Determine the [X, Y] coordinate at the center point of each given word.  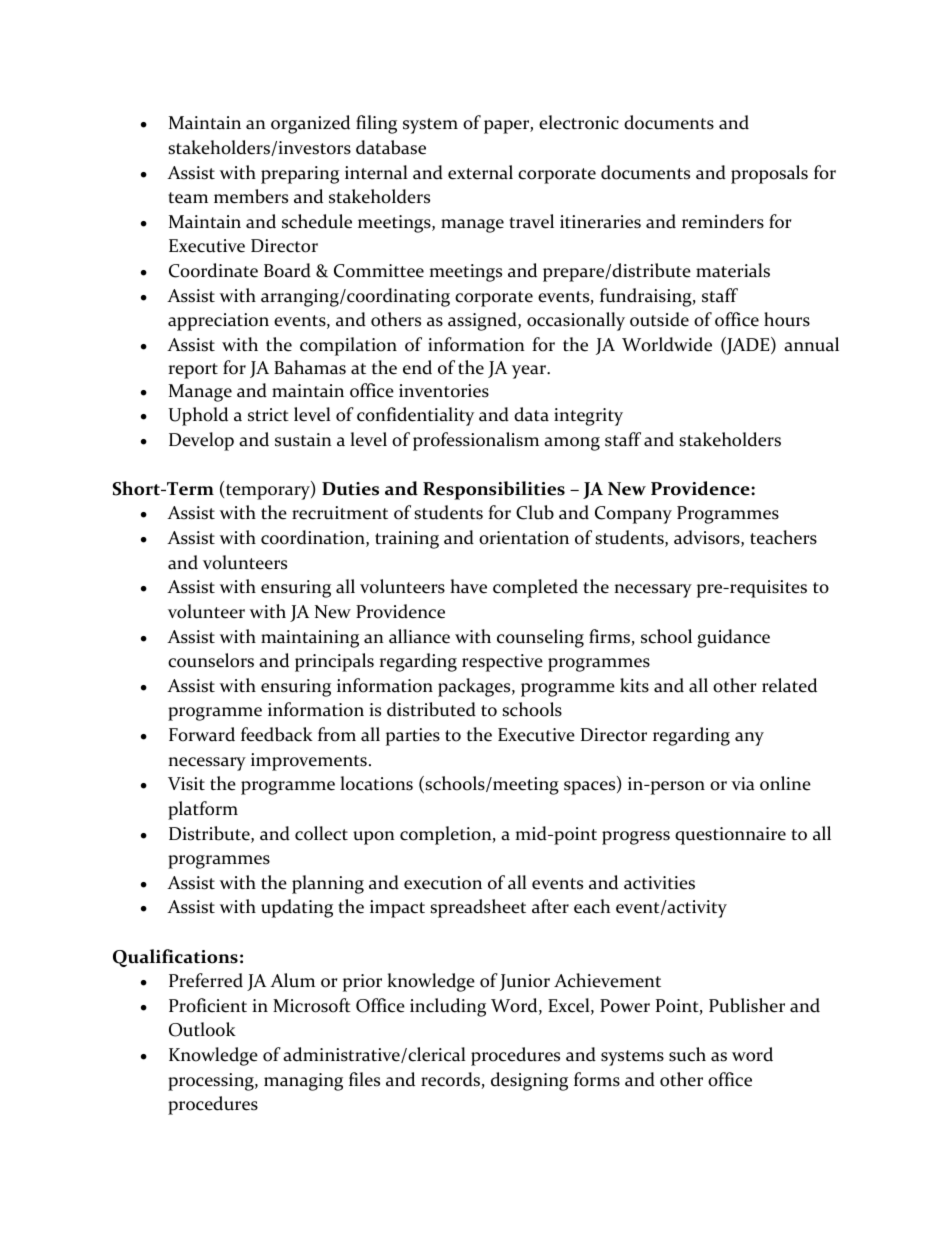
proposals [769, 174]
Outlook [202, 1029]
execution [443, 883]
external [480, 172]
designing [529, 1081]
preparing [300, 175]
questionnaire [730, 836]
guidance [733, 638]
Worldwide [667, 344]
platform [203, 810]
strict [268, 415]
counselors [211, 660]
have [468, 586]
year [530, 372]
